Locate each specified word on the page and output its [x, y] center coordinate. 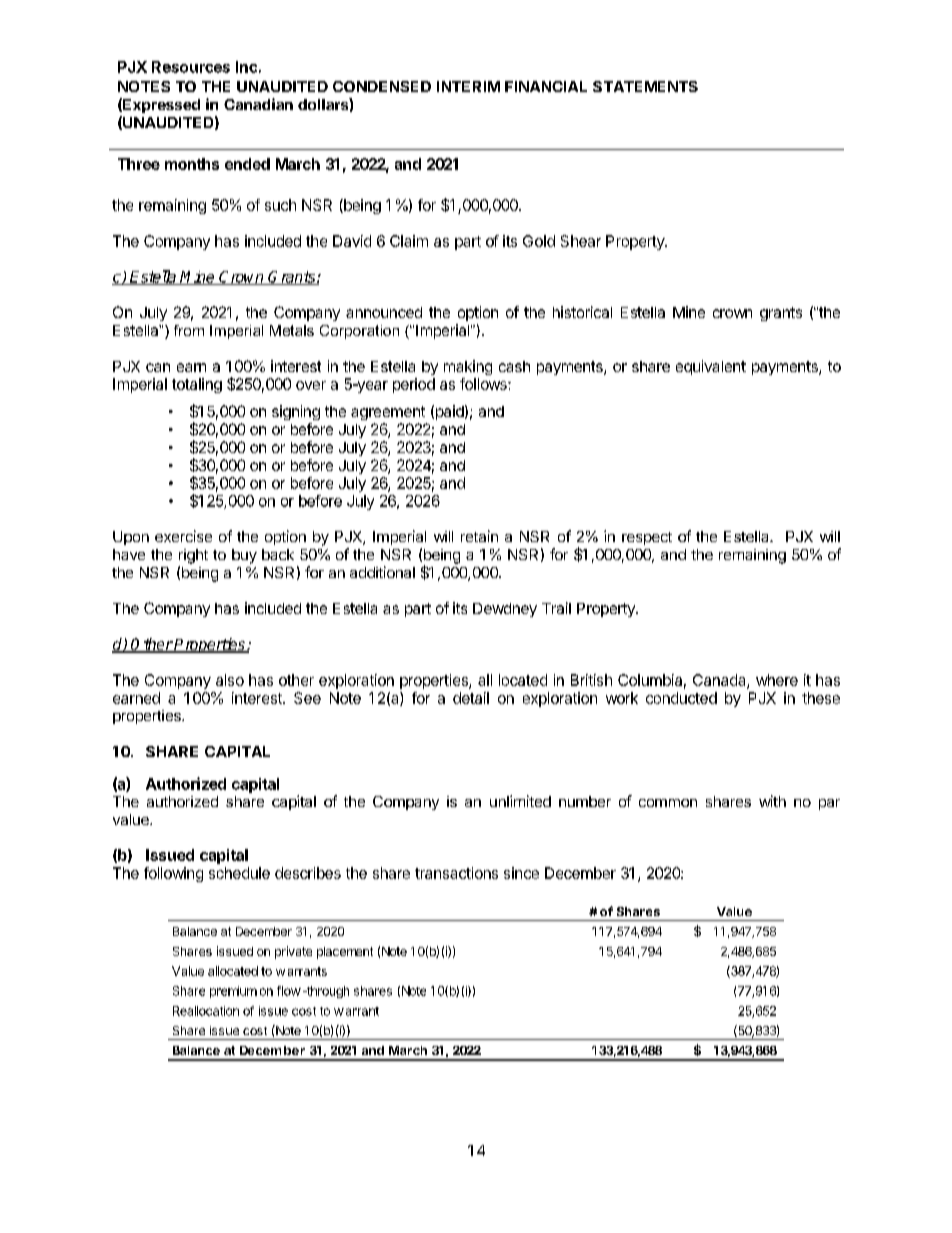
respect [647, 538]
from [189, 330]
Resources [191, 67]
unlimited [520, 801]
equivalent [711, 367]
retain [479, 536]
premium [233, 992]
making [468, 367]
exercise [183, 536]
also [230, 680]
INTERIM [468, 86]
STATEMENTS [645, 86]
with [772, 801]
